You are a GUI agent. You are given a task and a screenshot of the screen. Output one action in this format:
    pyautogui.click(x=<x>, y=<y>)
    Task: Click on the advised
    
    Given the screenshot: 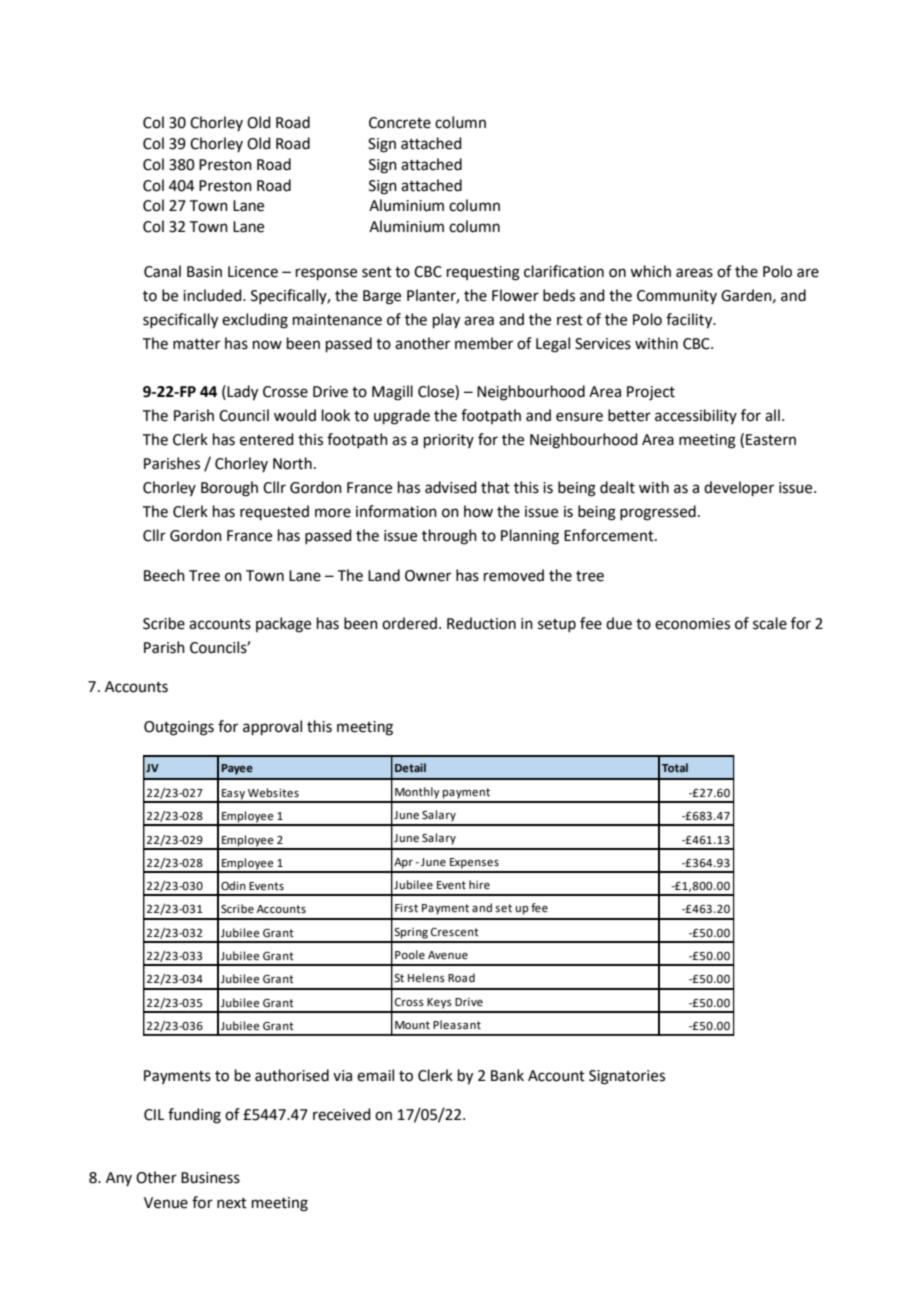 What is the action you would take?
    pyautogui.click(x=451, y=487)
